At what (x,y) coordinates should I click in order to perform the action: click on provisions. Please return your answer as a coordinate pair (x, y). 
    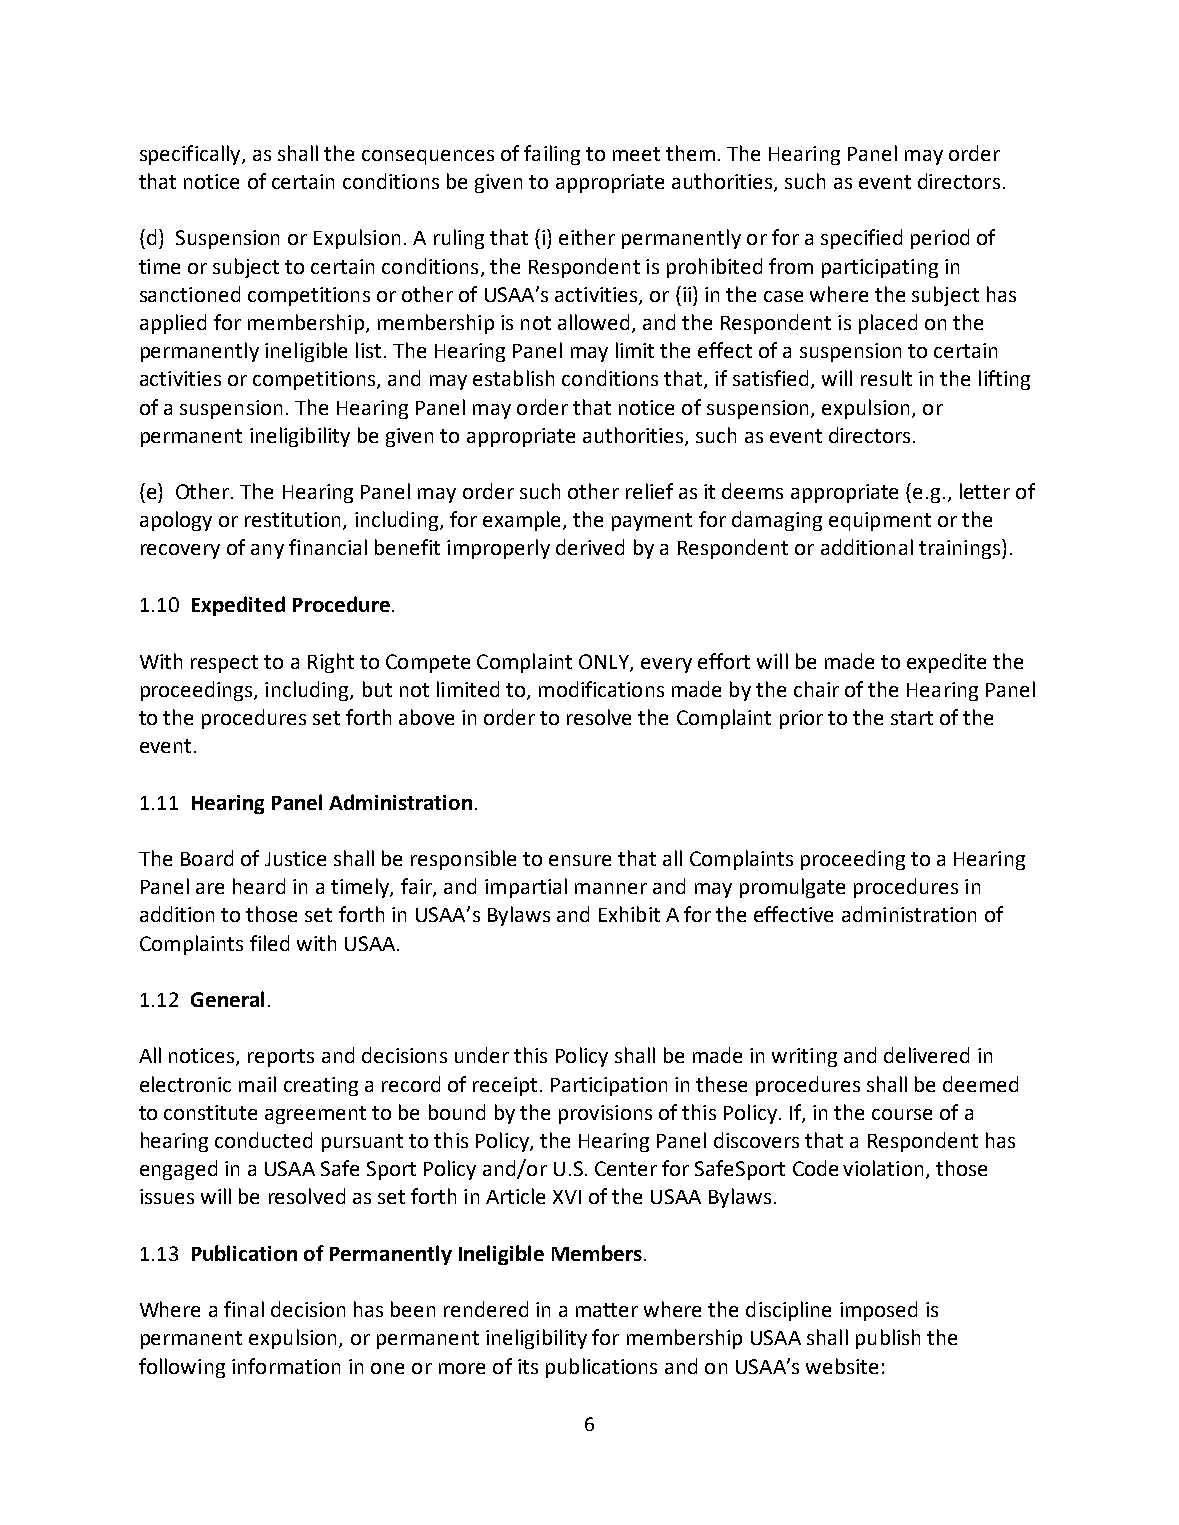
    Looking at the image, I should click on (605, 1114).
